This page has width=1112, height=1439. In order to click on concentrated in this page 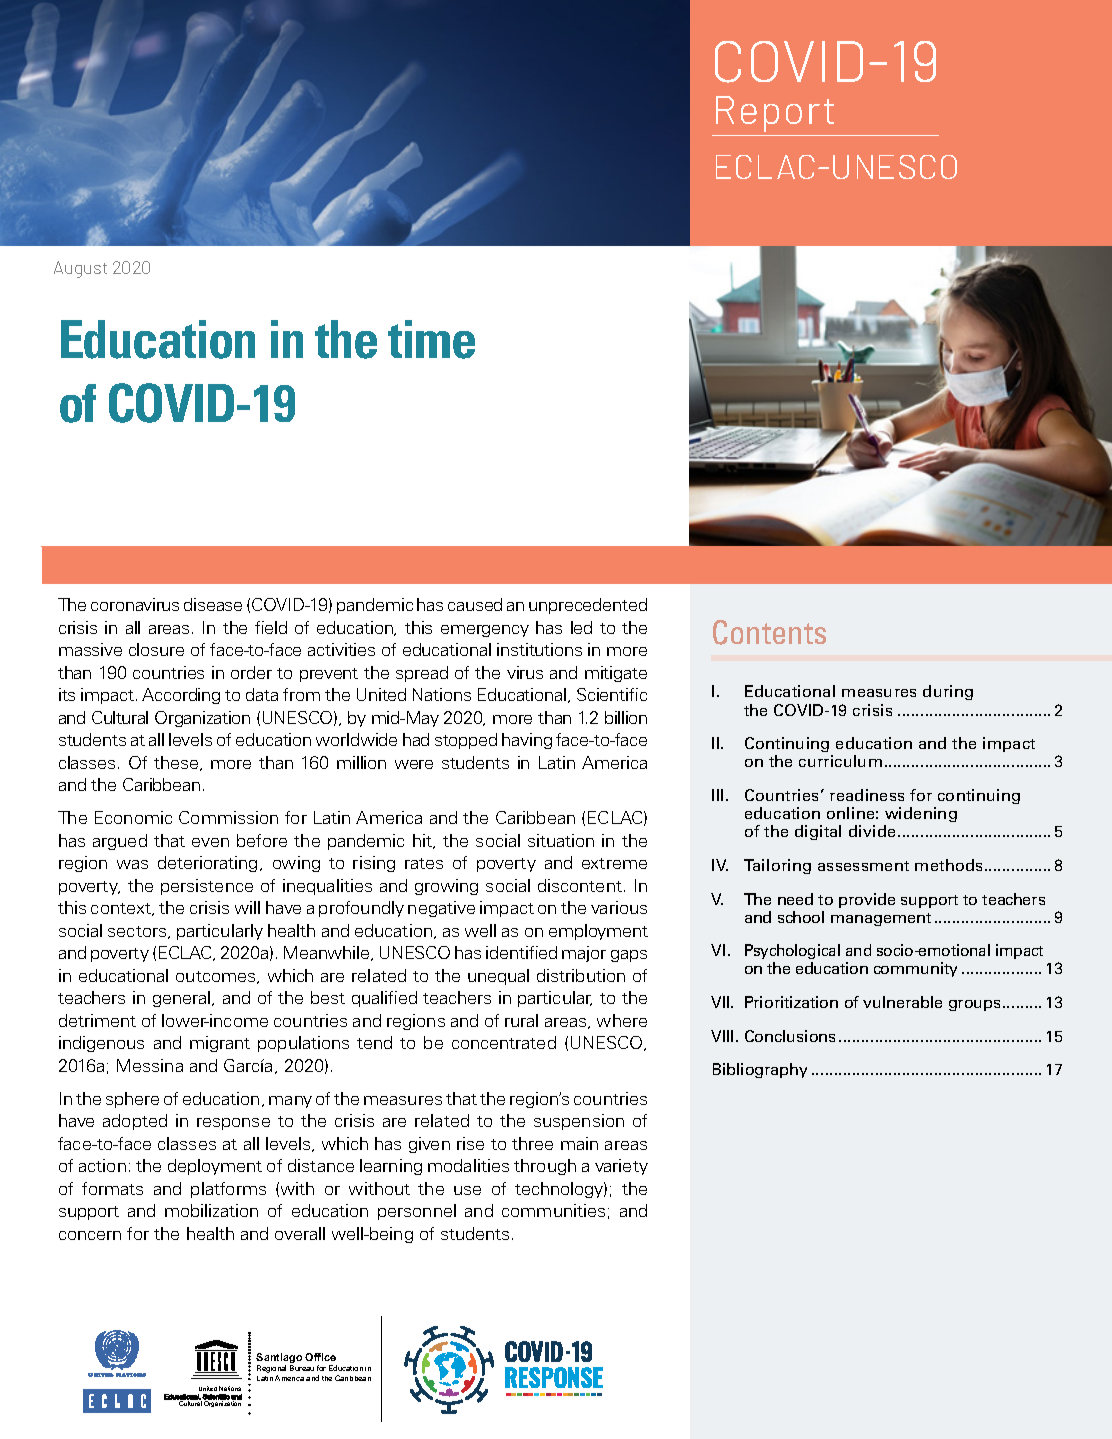, I will do `click(504, 1042)`.
